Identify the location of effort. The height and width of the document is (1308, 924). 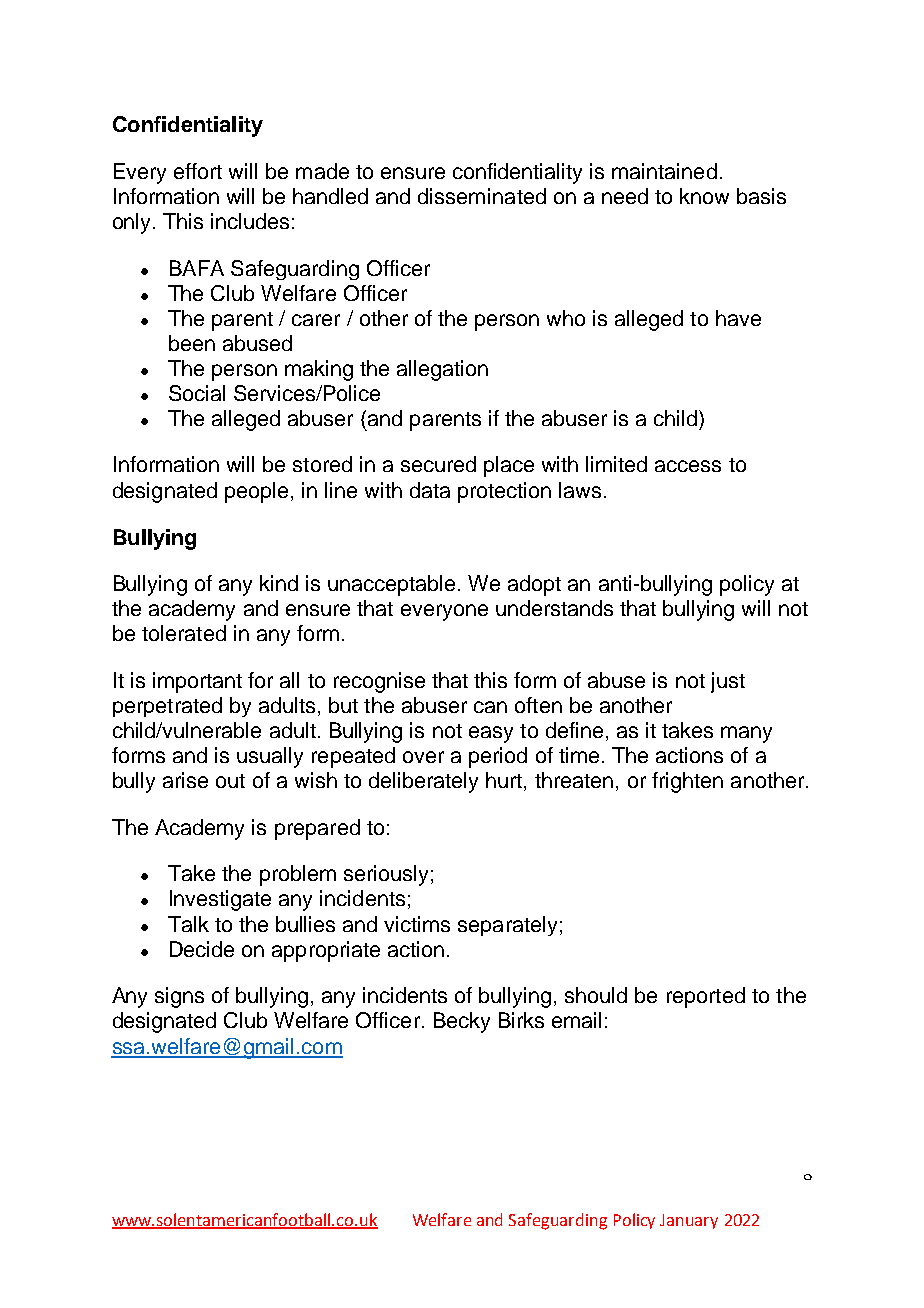
(198, 171).
